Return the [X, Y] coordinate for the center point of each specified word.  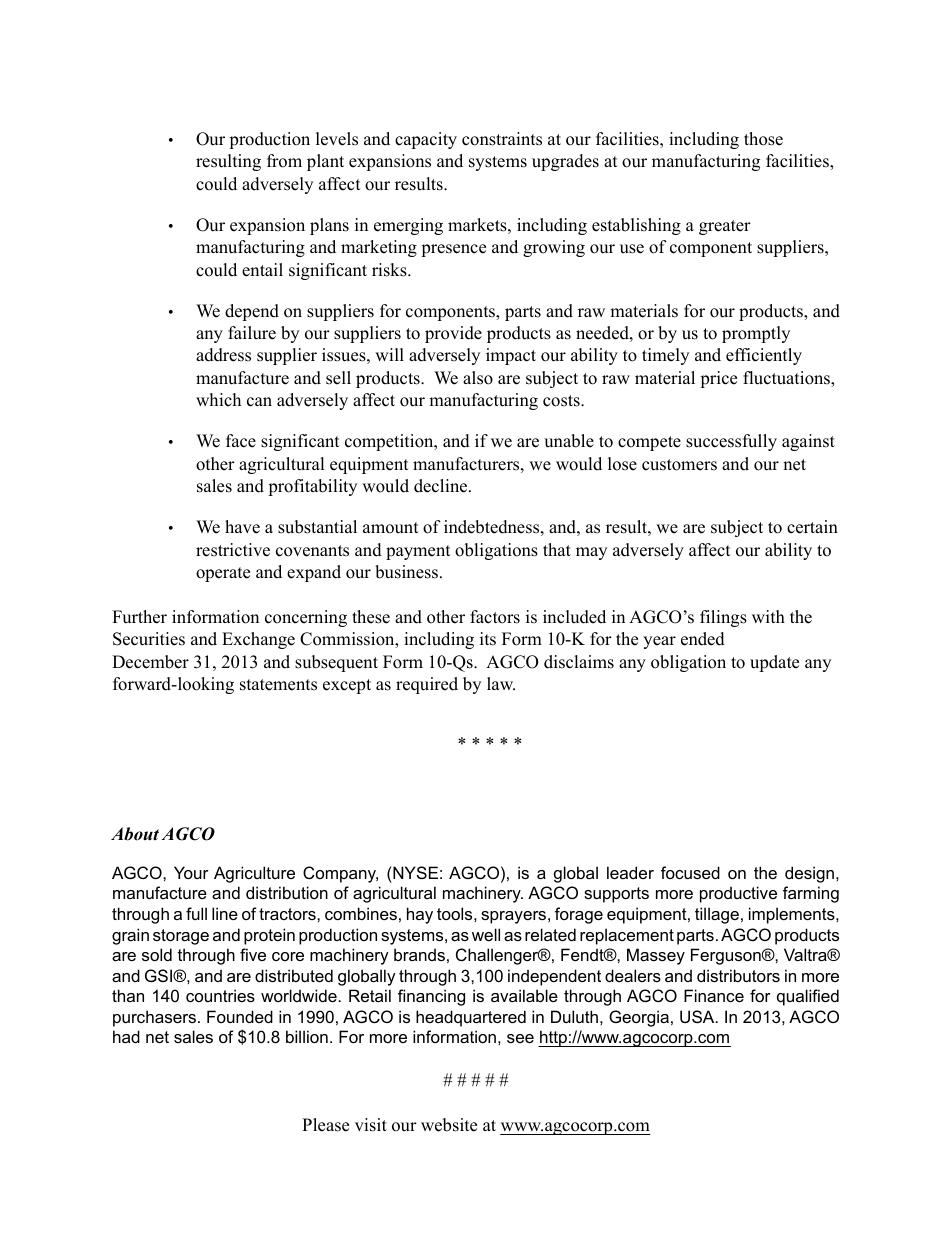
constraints [502, 139]
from [284, 161]
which [218, 400]
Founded [240, 1016]
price [718, 379]
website [449, 1125]
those [763, 139]
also [478, 378]
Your [191, 872]
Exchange [258, 640]
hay [420, 915]
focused [690, 872]
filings [723, 618]
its [488, 639]
